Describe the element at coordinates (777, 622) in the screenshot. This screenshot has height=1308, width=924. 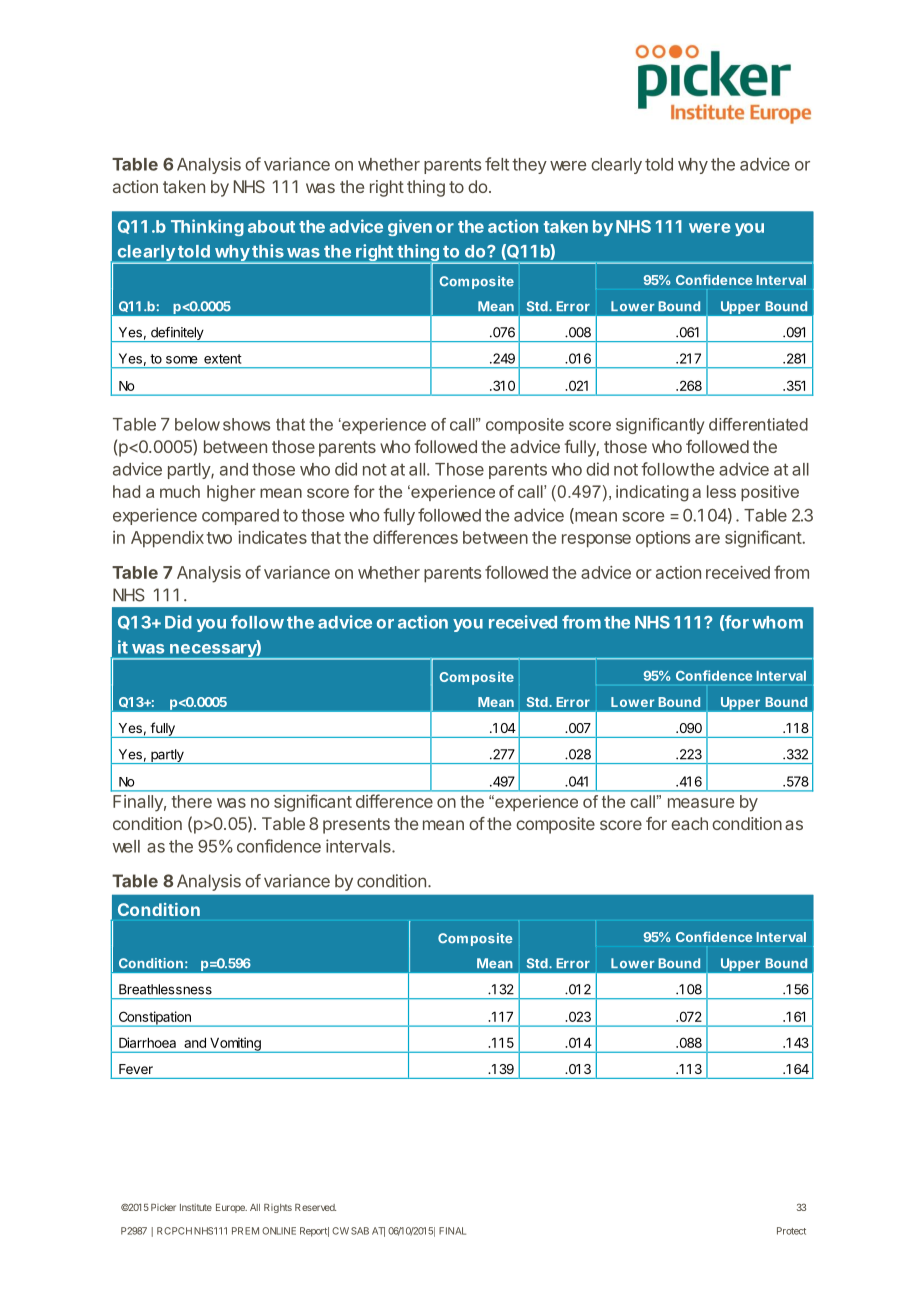
I see `whom` at that location.
